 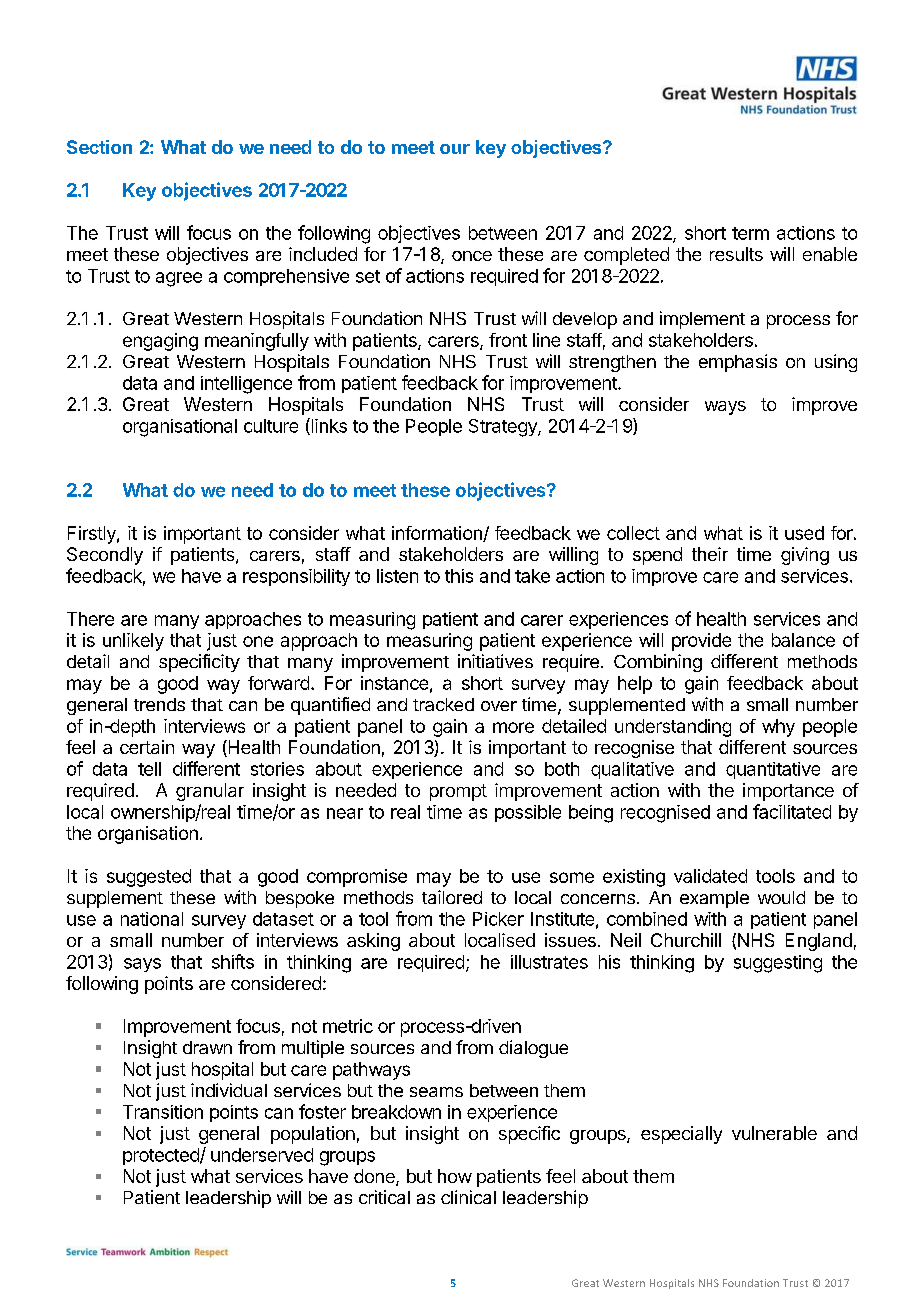 I want to click on included, so click(x=323, y=254).
